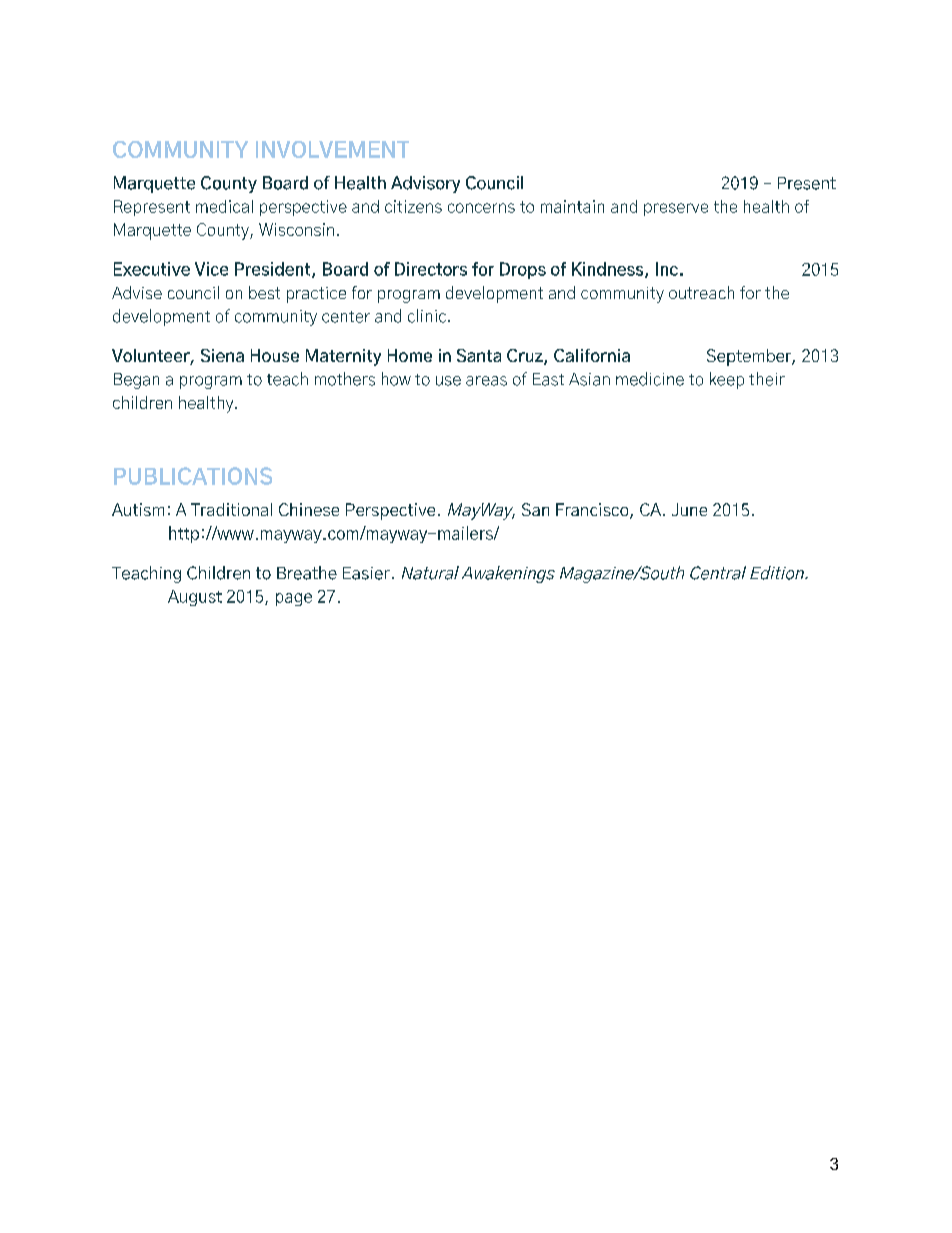  I want to click on areas, so click(486, 381).
